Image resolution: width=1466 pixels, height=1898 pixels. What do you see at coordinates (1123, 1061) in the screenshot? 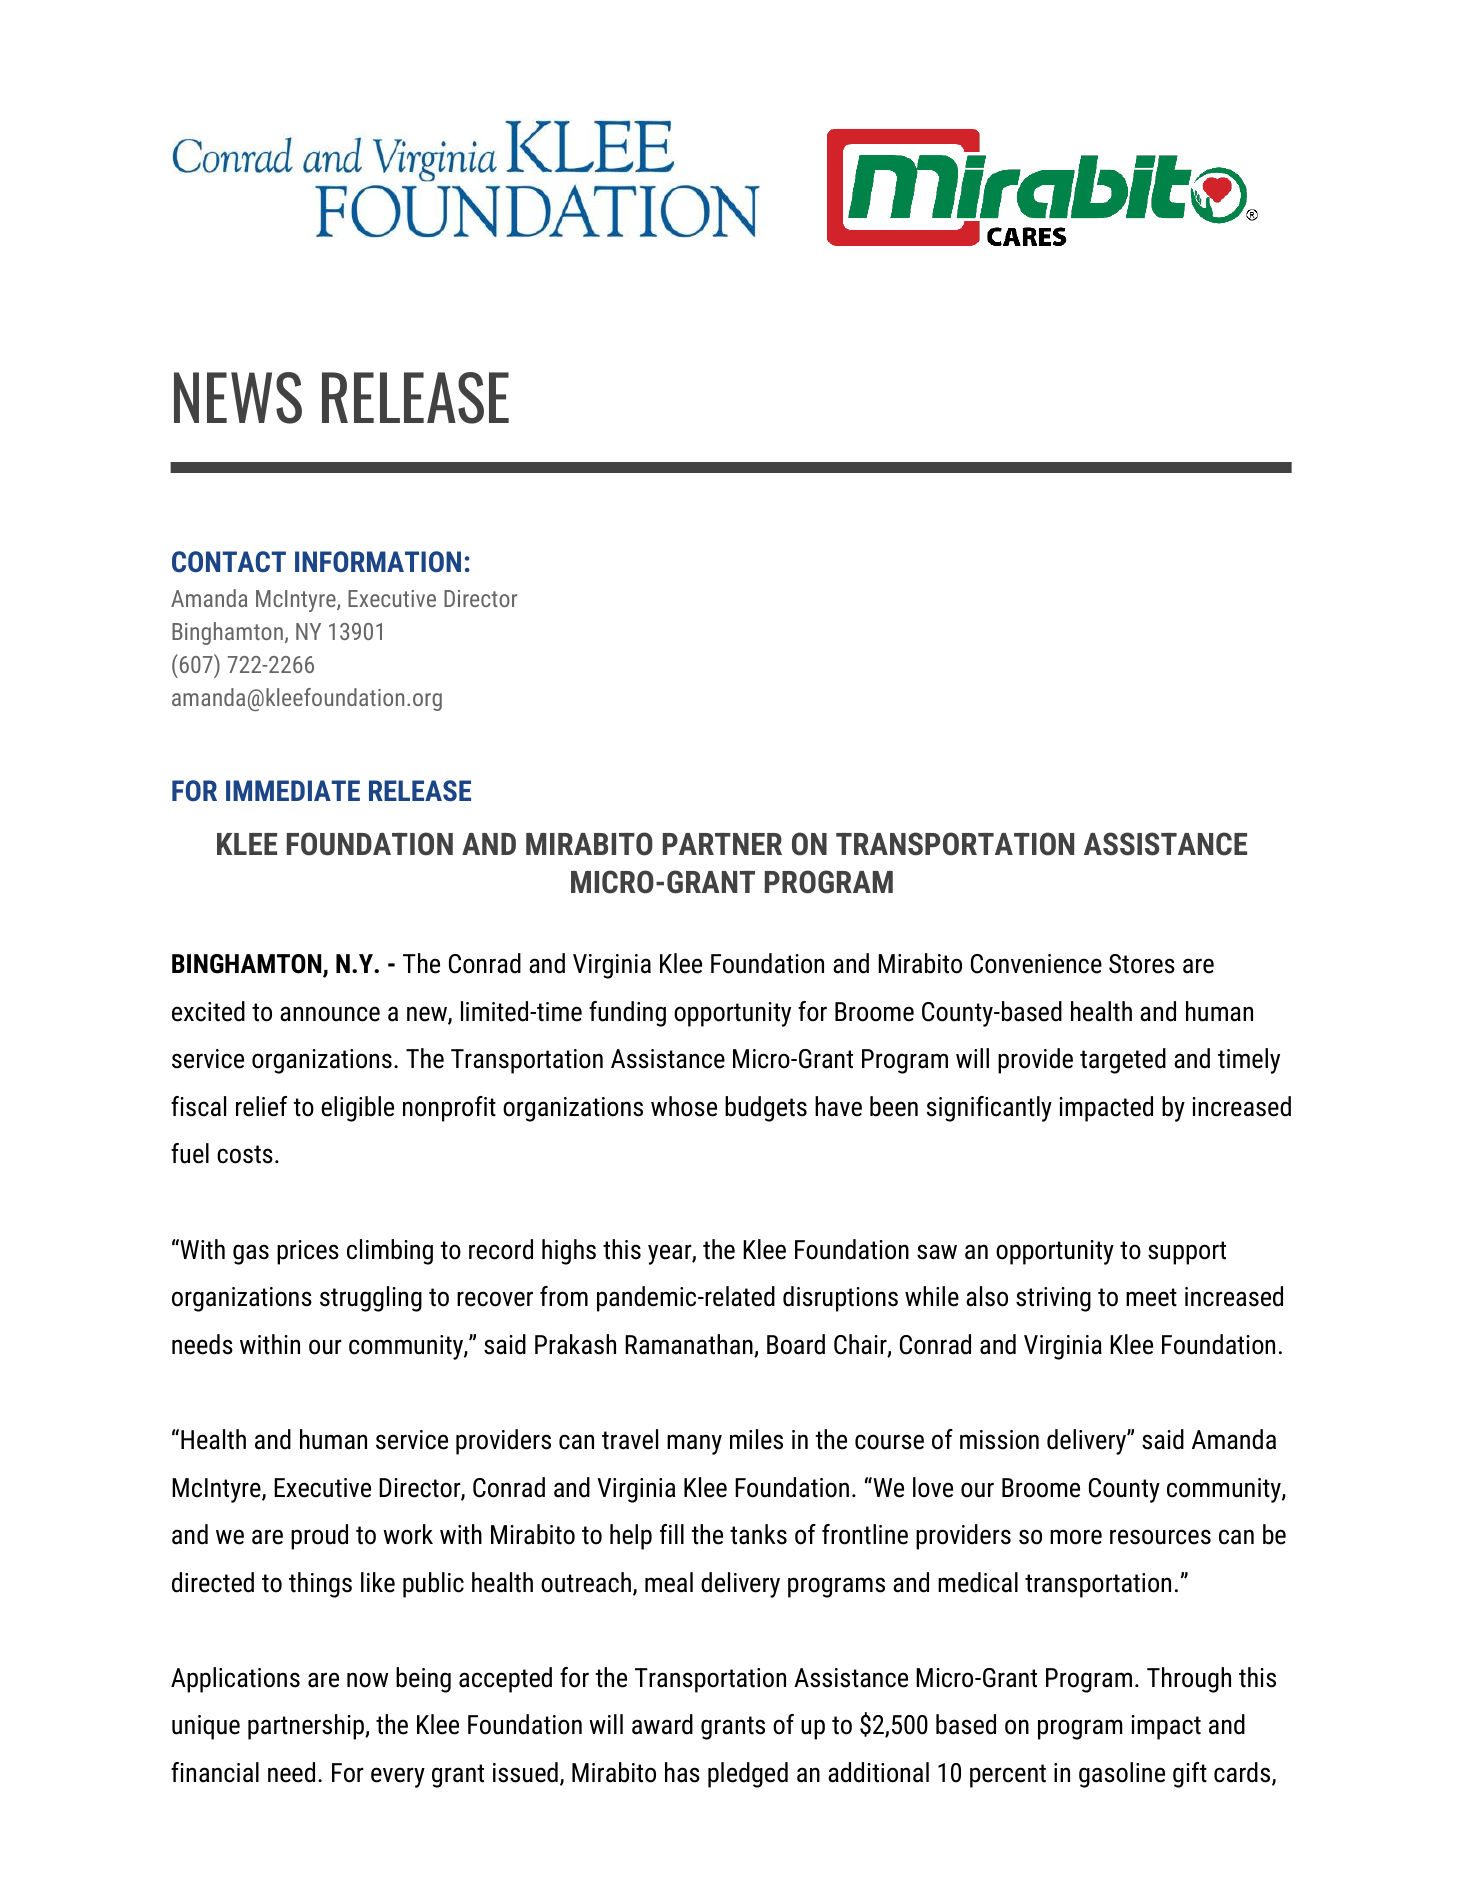
I see `targeted` at bounding box center [1123, 1061].
